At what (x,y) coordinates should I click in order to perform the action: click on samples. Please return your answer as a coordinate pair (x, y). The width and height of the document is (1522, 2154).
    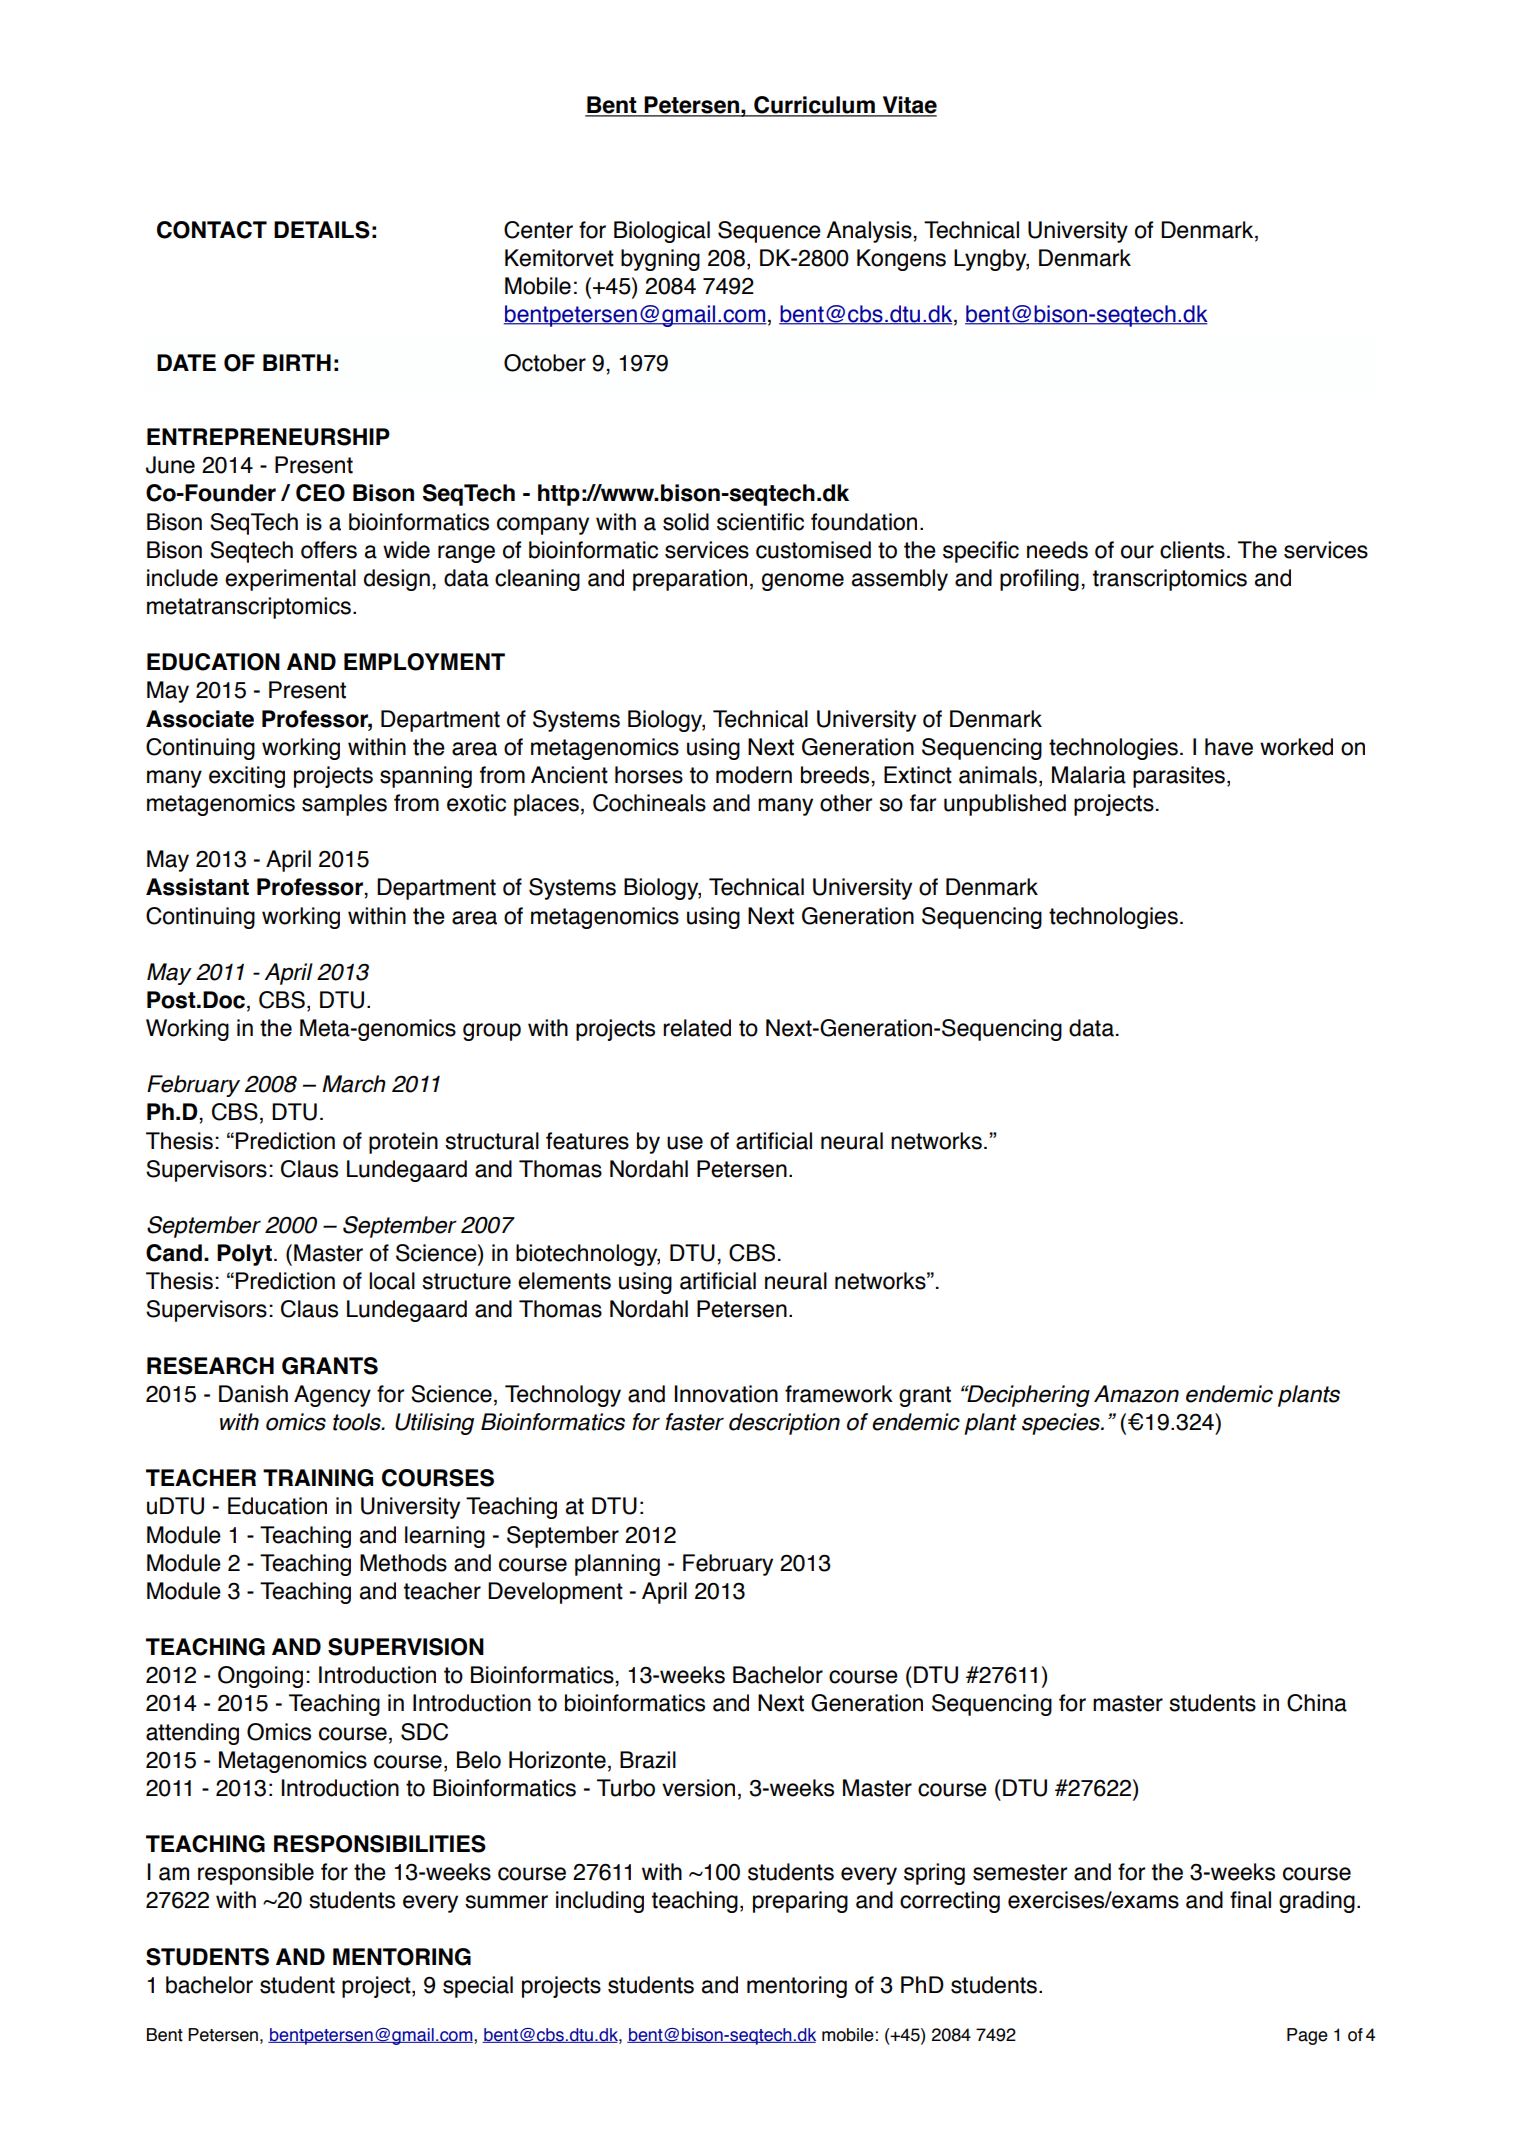
    Looking at the image, I should click on (344, 805).
